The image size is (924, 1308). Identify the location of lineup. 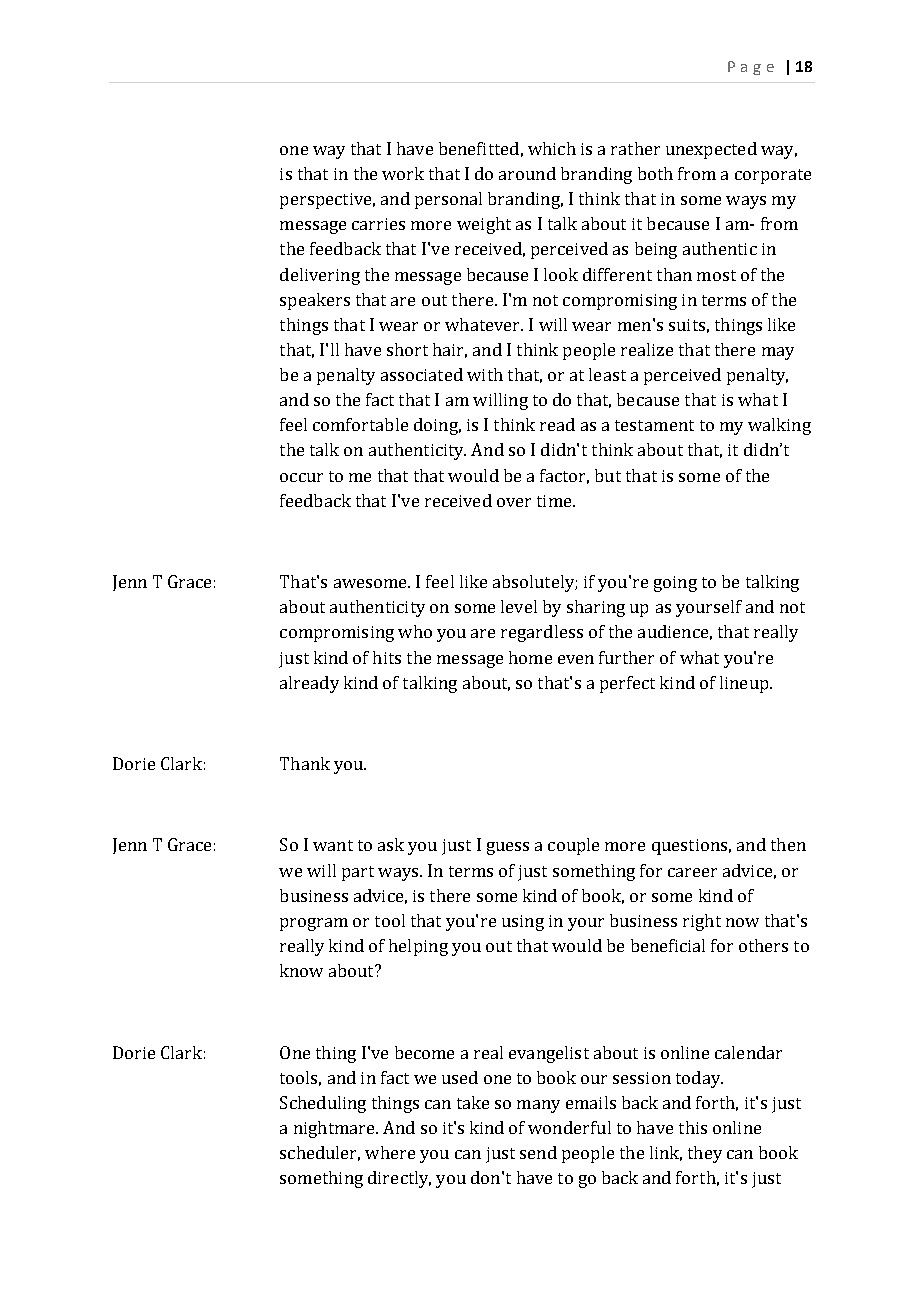
(745, 684).
